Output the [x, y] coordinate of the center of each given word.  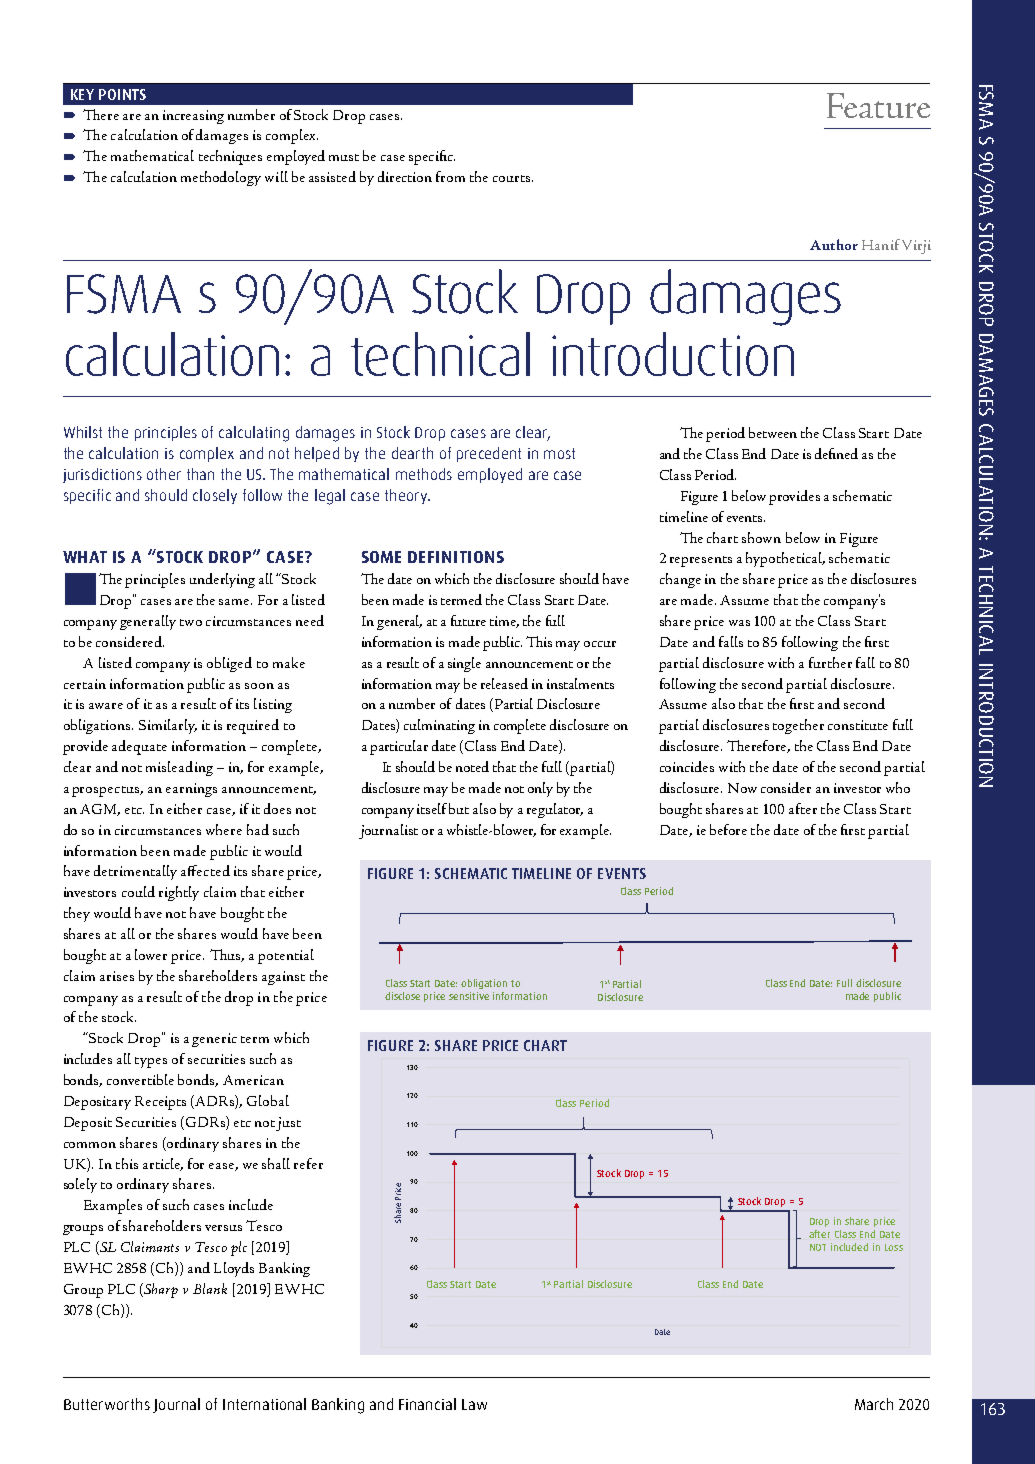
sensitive [469, 996]
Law [474, 1404]
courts [511, 178]
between [773, 432]
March [874, 1404]
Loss [894, 1247]
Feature [878, 105]
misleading [179, 768]
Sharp [160, 1290]
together [798, 726]
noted [472, 766]
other [164, 474]
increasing [193, 117]
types [151, 1062]
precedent [489, 454]
